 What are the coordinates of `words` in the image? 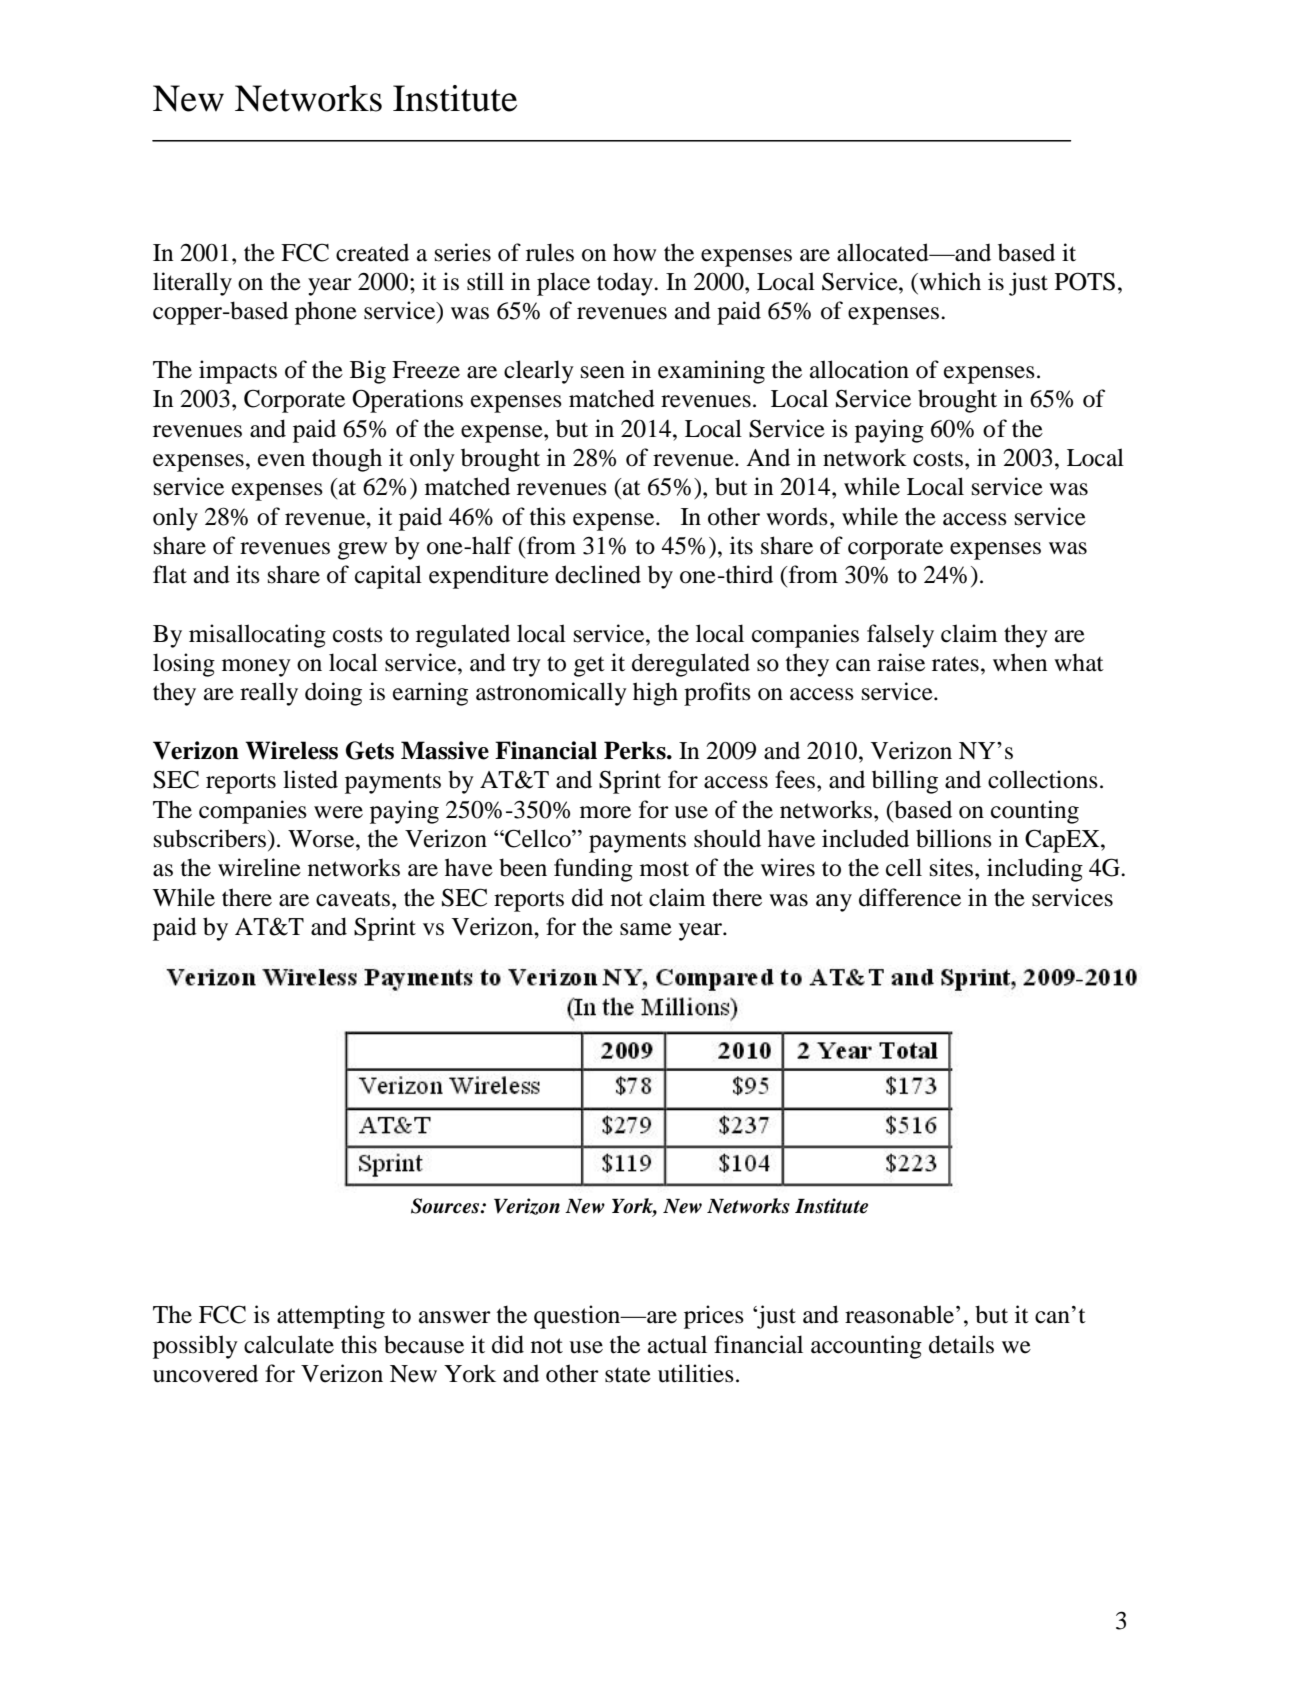 It's located at (797, 516).
